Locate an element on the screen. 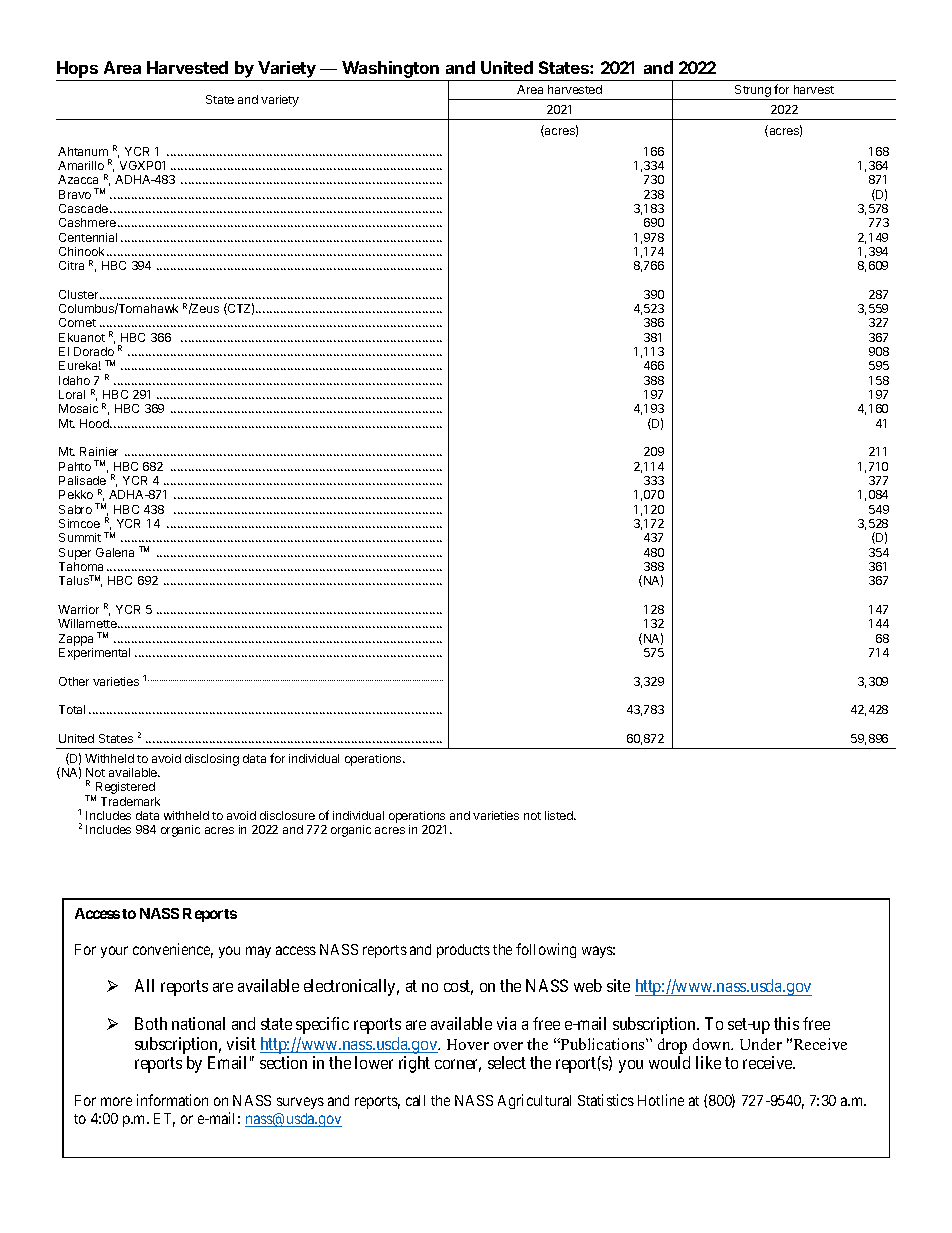 The width and height of the screenshot is (952, 1233). following is located at coordinates (546, 950).
